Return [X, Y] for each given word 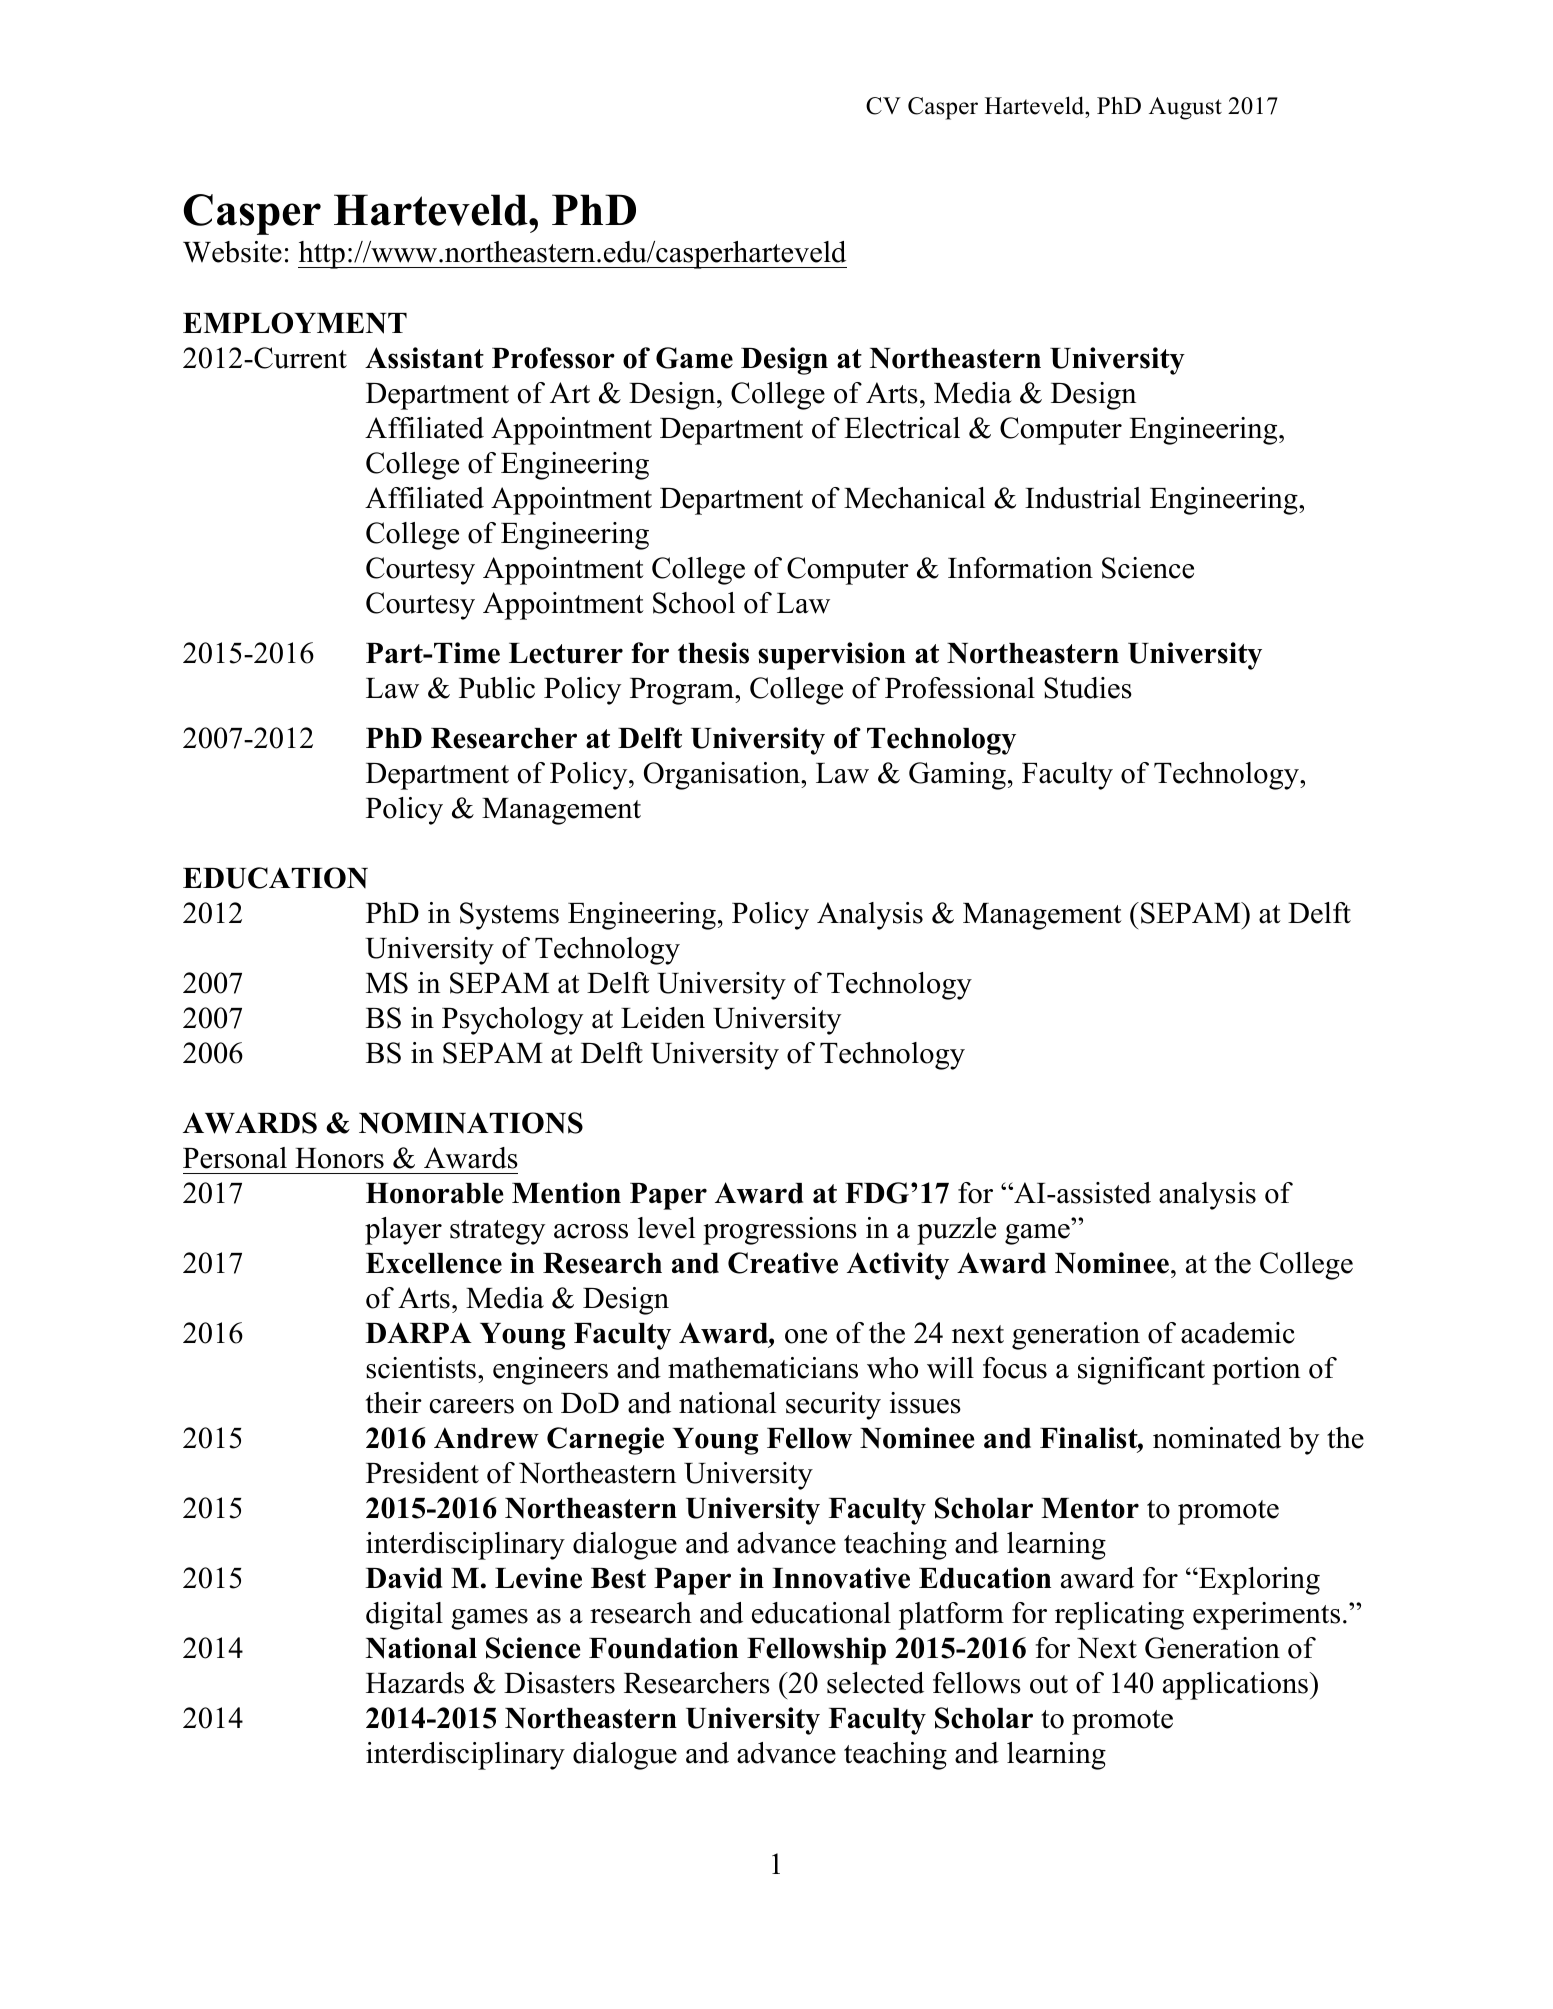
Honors [339, 1158]
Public [497, 688]
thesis [713, 653]
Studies [1088, 688]
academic [1238, 1333]
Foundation [663, 1648]
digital [404, 1616]
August [1185, 108]
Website [232, 252]
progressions [780, 1231]
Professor [553, 358]
